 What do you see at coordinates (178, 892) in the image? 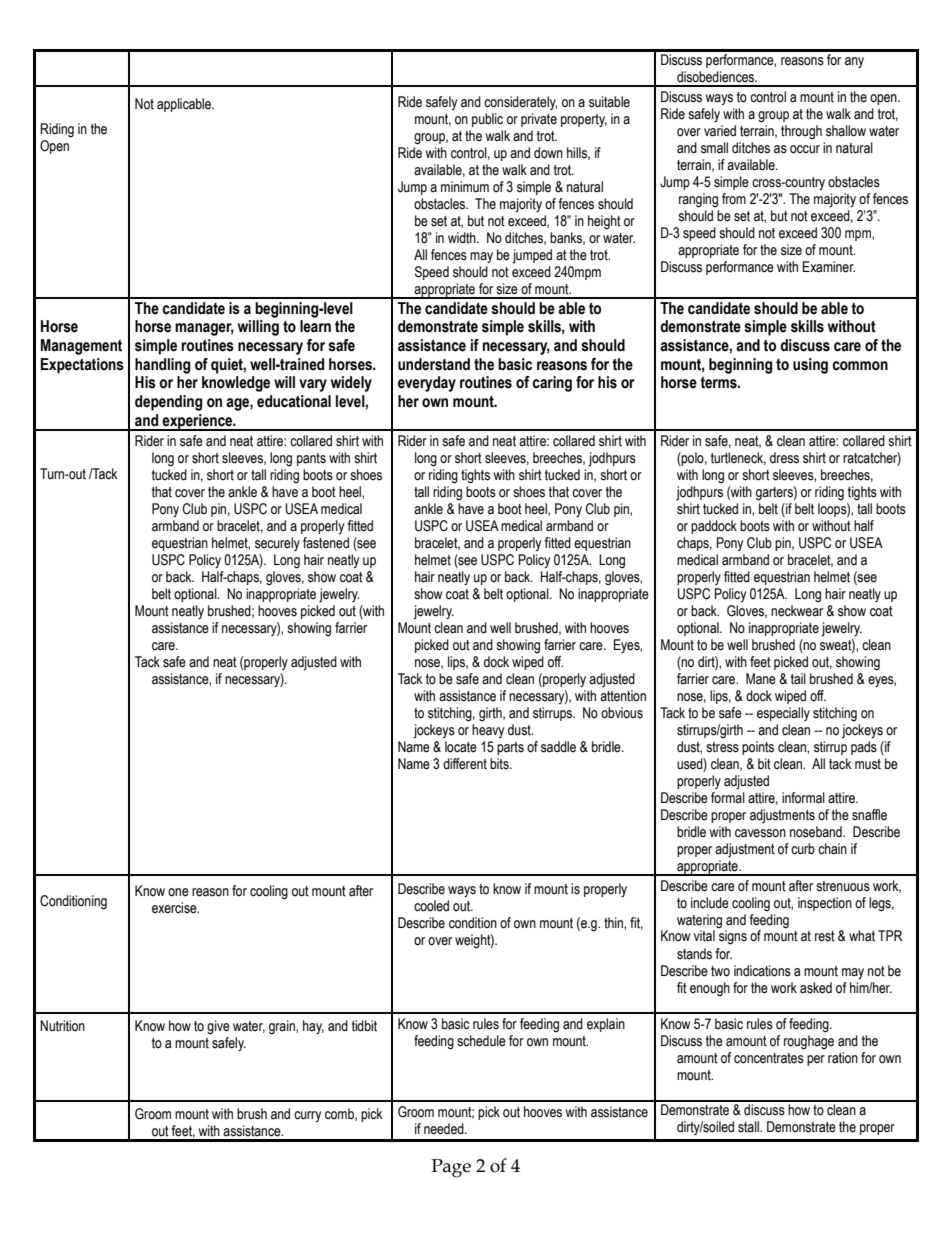
I see `one` at bounding box center [178, 892].
